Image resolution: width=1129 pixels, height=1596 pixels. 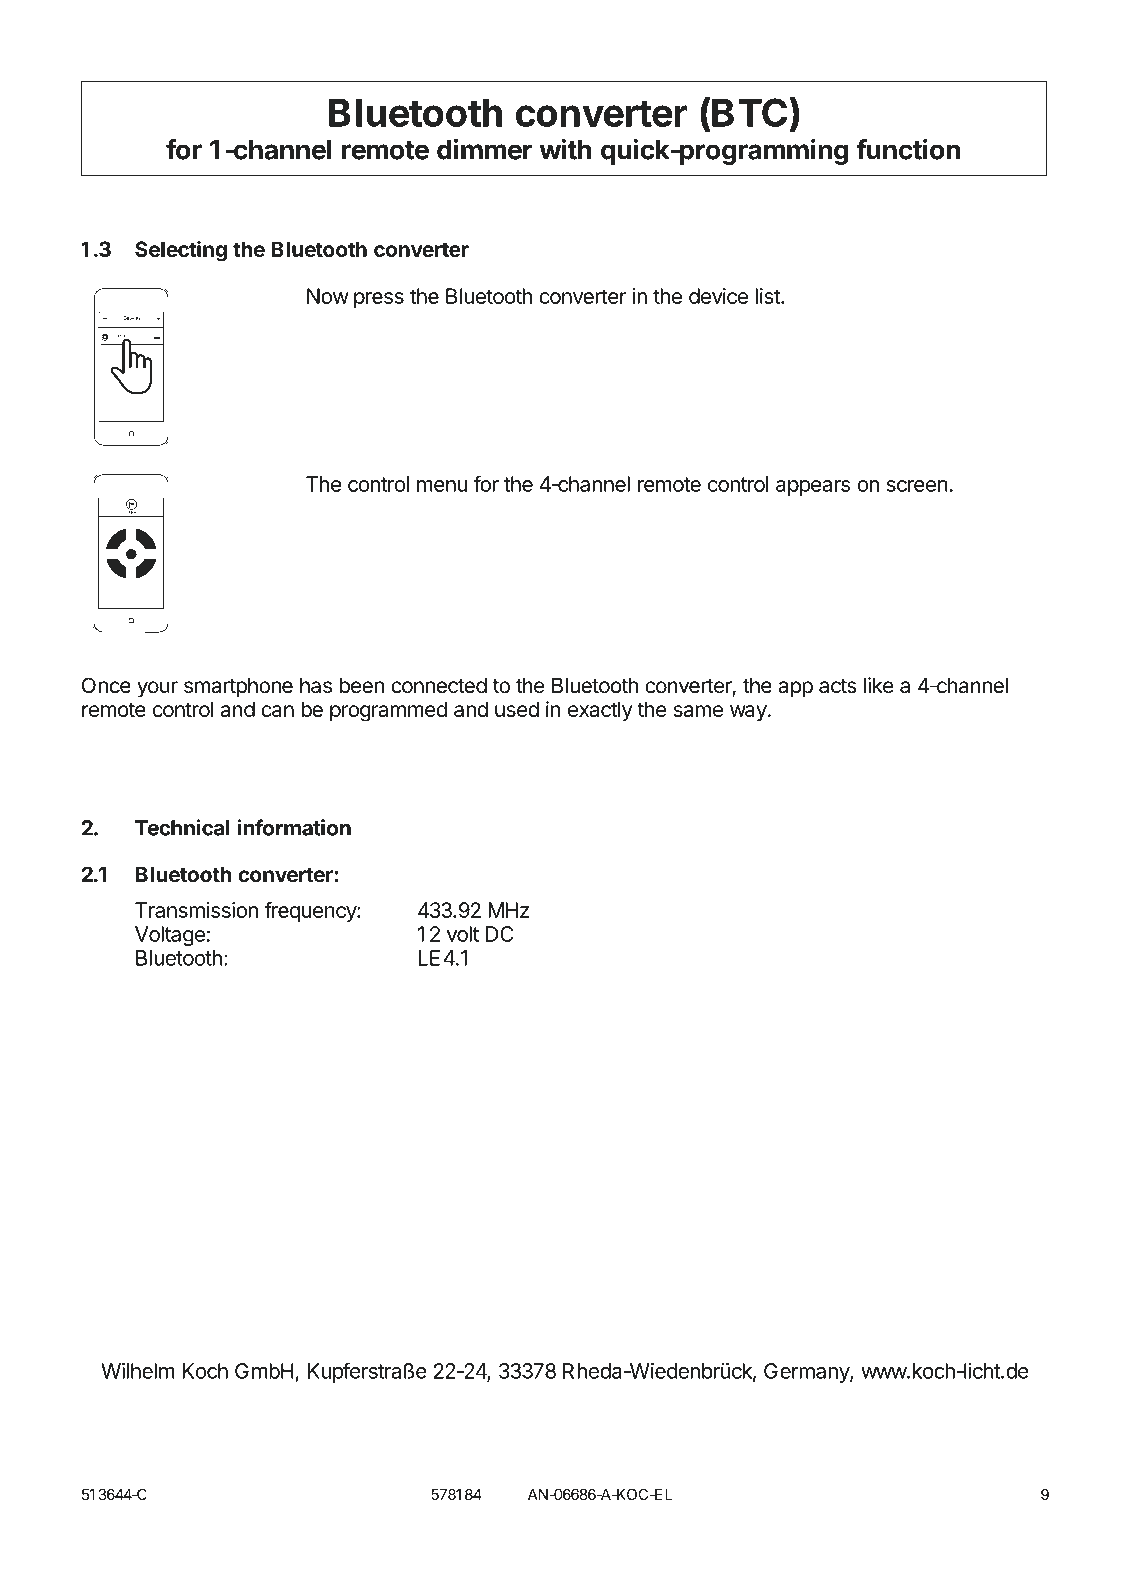 What do you see at coordinates (294, 827) in the document?
I see `information` at bounding box center [294, 827].
